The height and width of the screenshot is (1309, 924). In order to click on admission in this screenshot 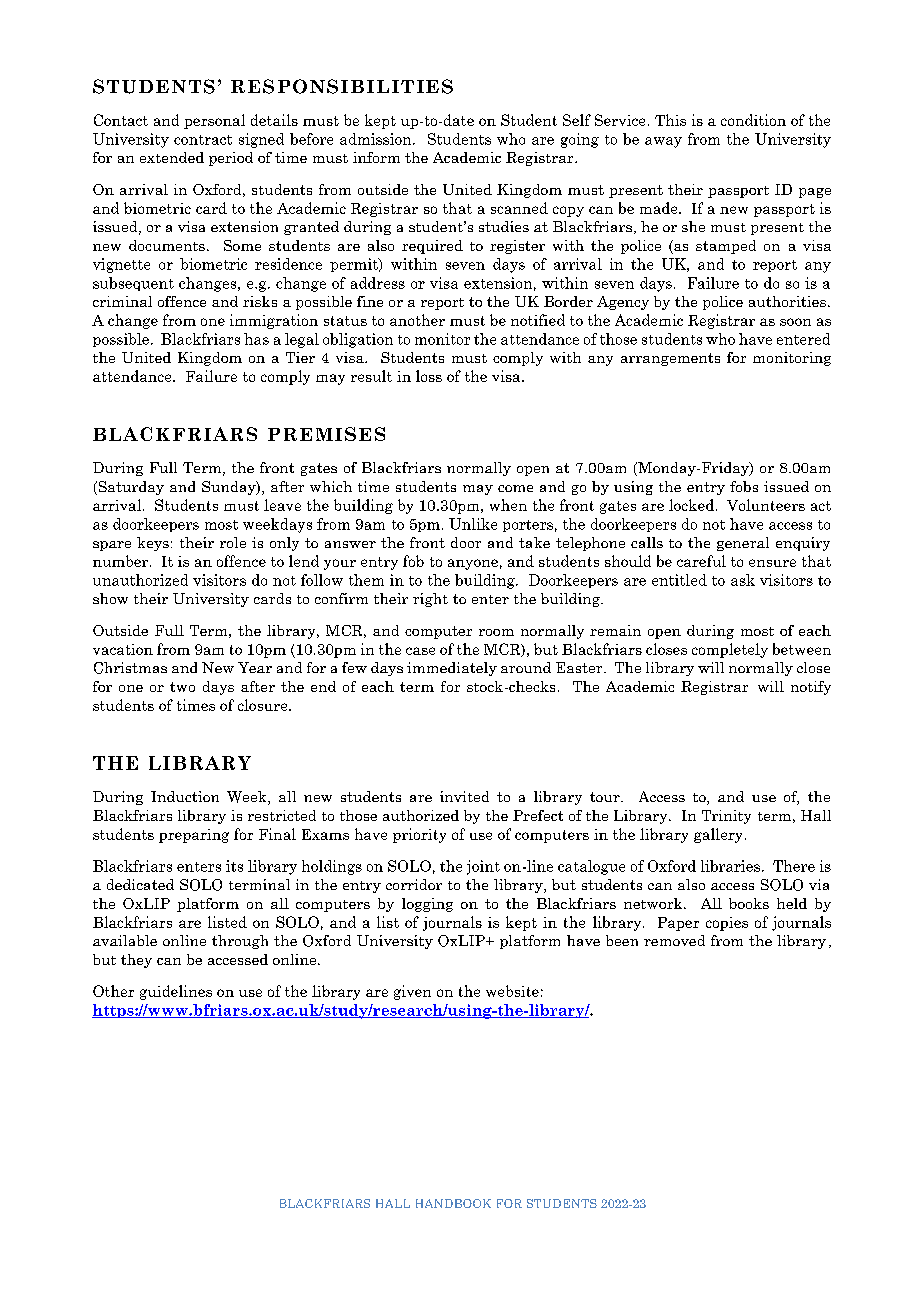, I will do `click(377, 139)`.
